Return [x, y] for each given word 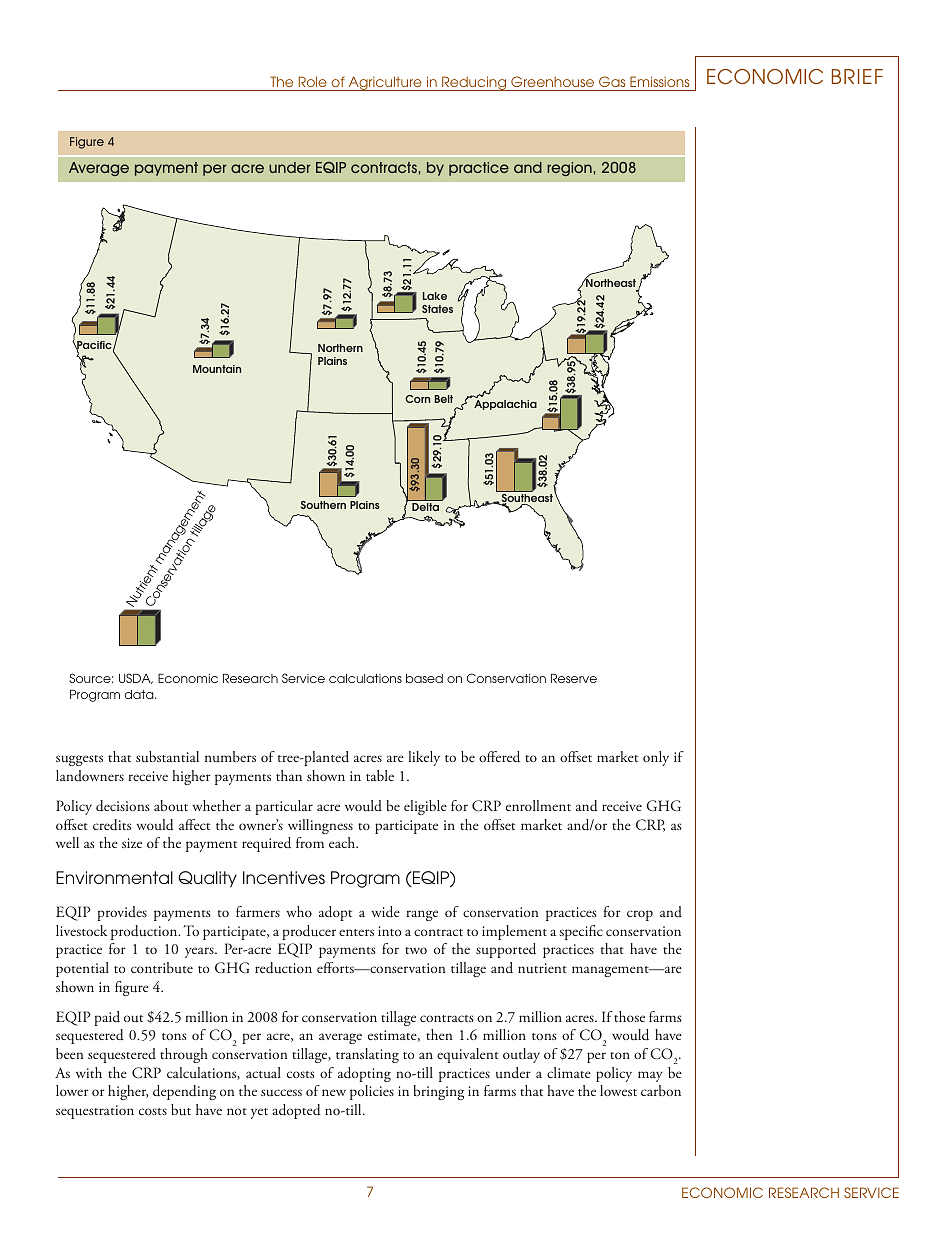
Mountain [217, 369]
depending [184, 1092]
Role [313, 81]
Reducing [474, 83]
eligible [425, 807]
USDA [136, 678]
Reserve [574, 678]
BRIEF [857, 76]
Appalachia [505, 405]
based [424, 678]
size [132, 843]
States [437, 309]
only [656, 758]
